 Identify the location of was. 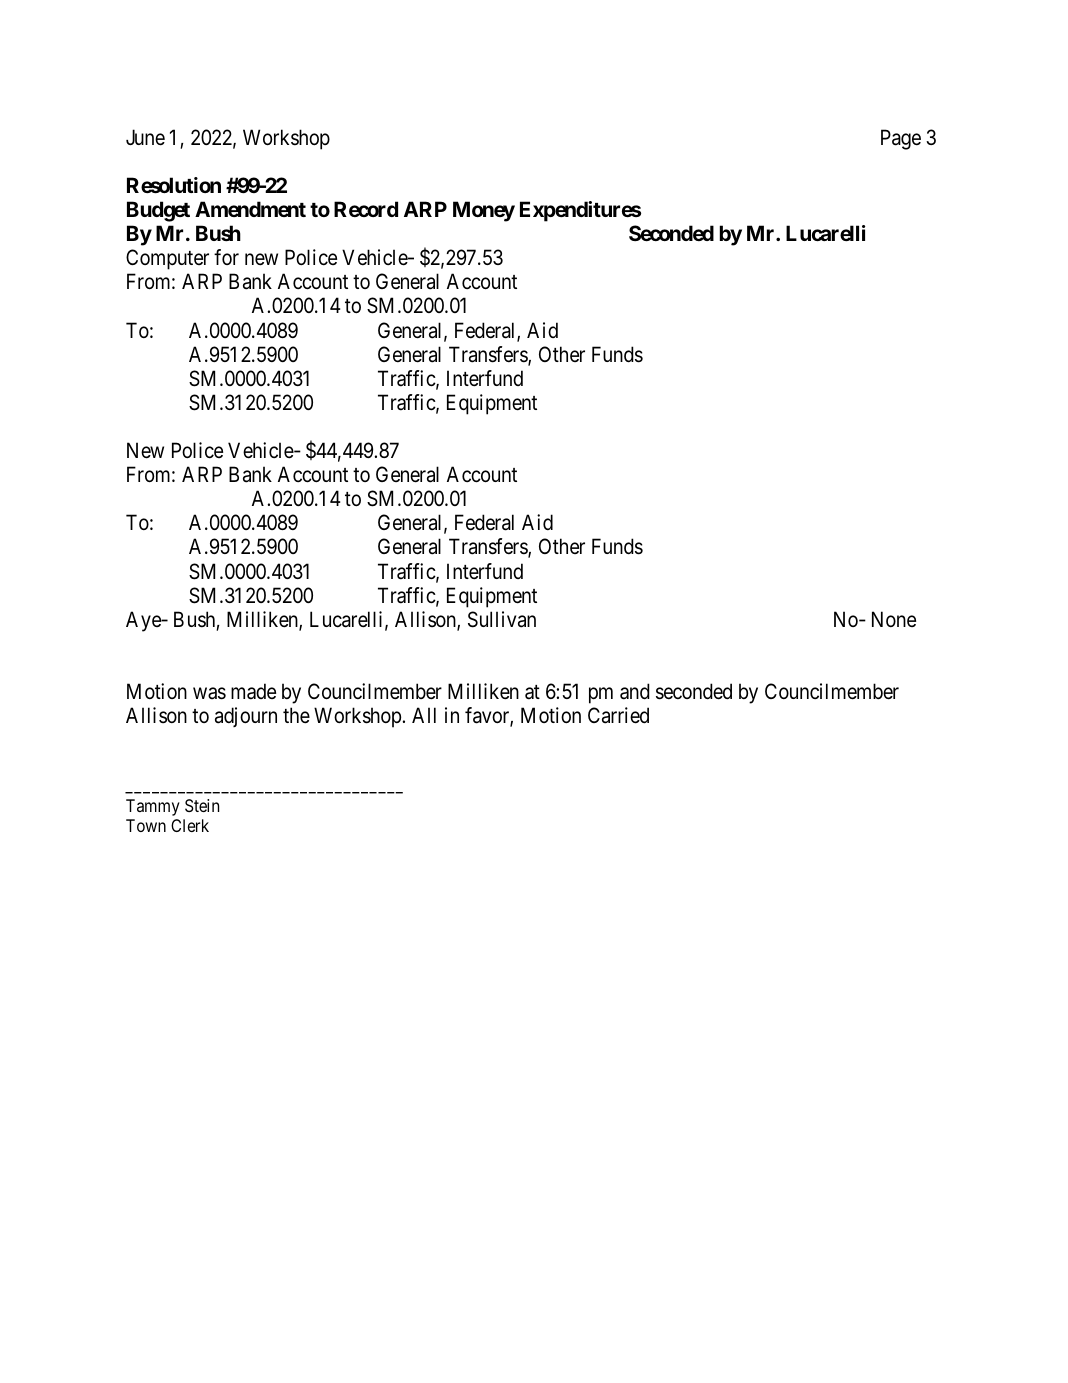
(209, 693).
